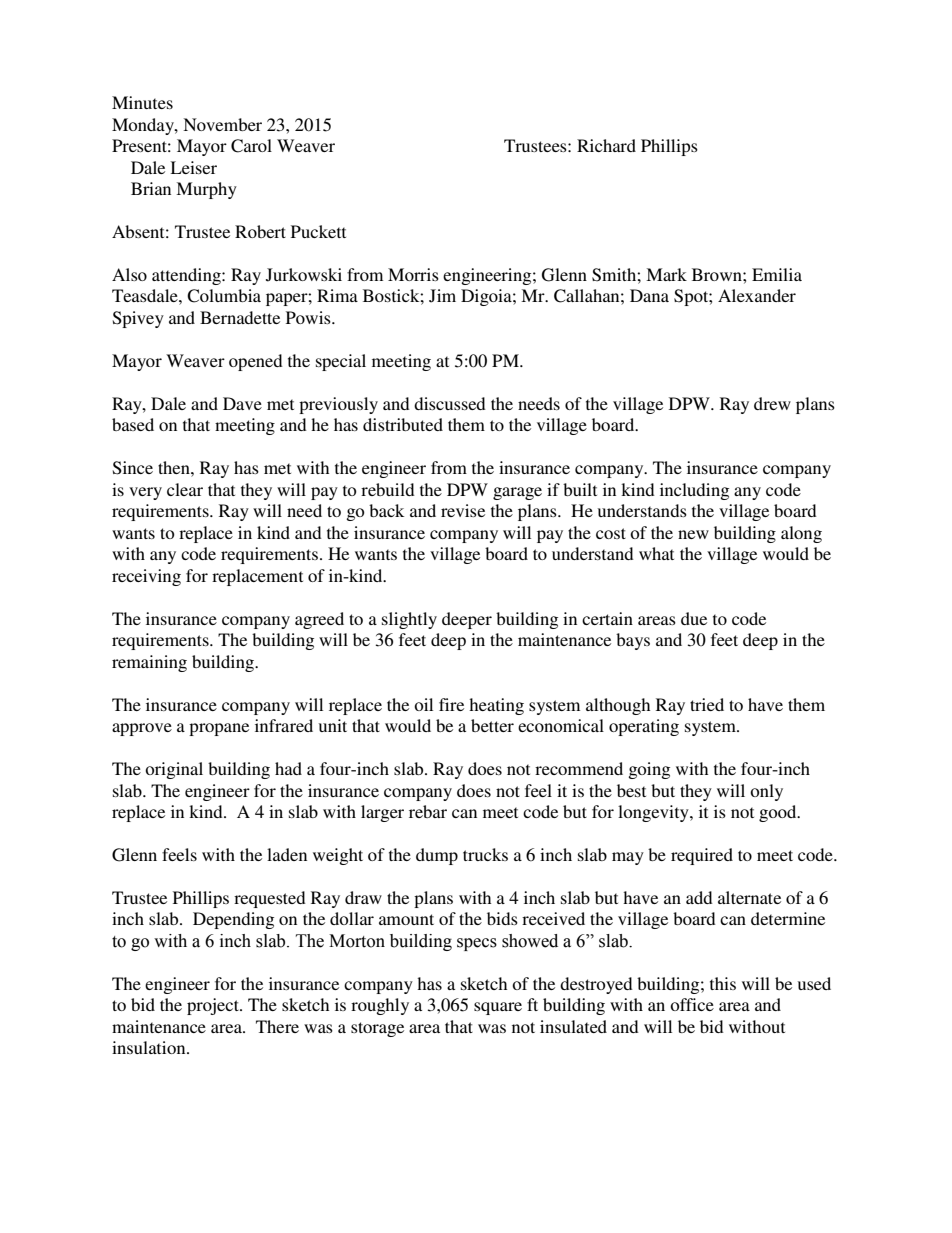 This page has width=952, height=1233. I want to click on project, so click(214, 1006).
